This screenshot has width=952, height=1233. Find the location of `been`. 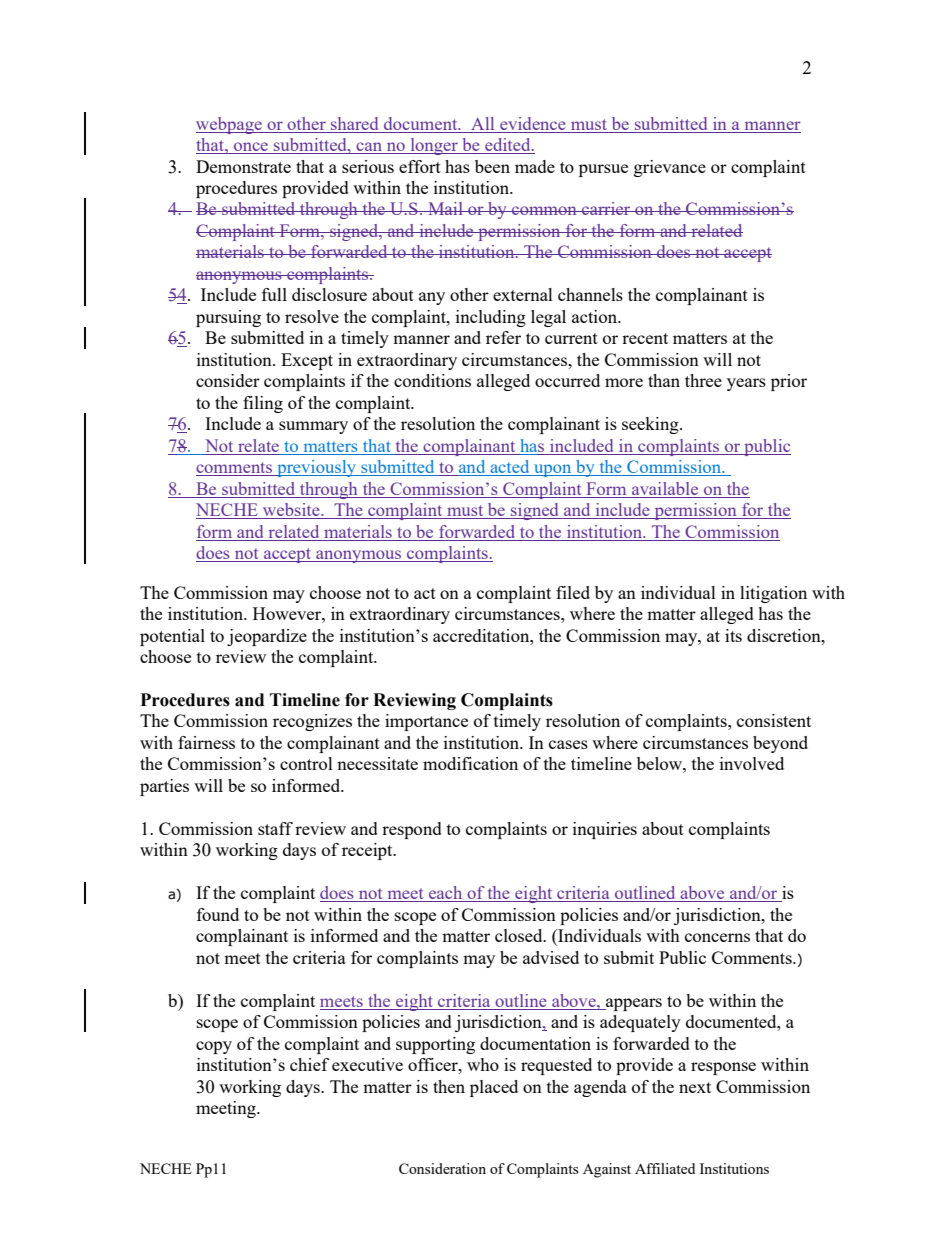

been is located at coordinates (492, 166).
